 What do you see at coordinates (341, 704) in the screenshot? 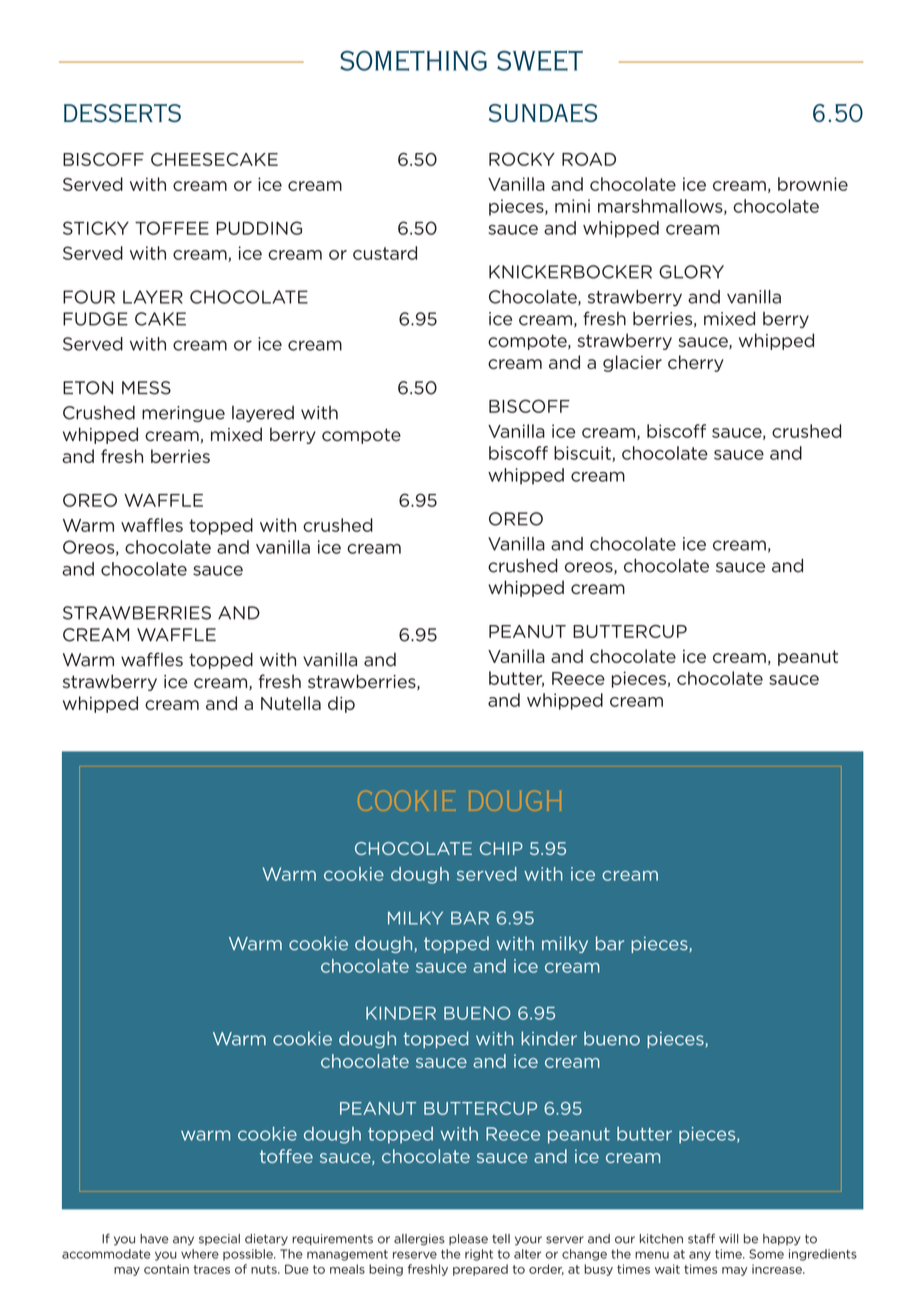
I see `dip` at bounding box center [341, 704].
